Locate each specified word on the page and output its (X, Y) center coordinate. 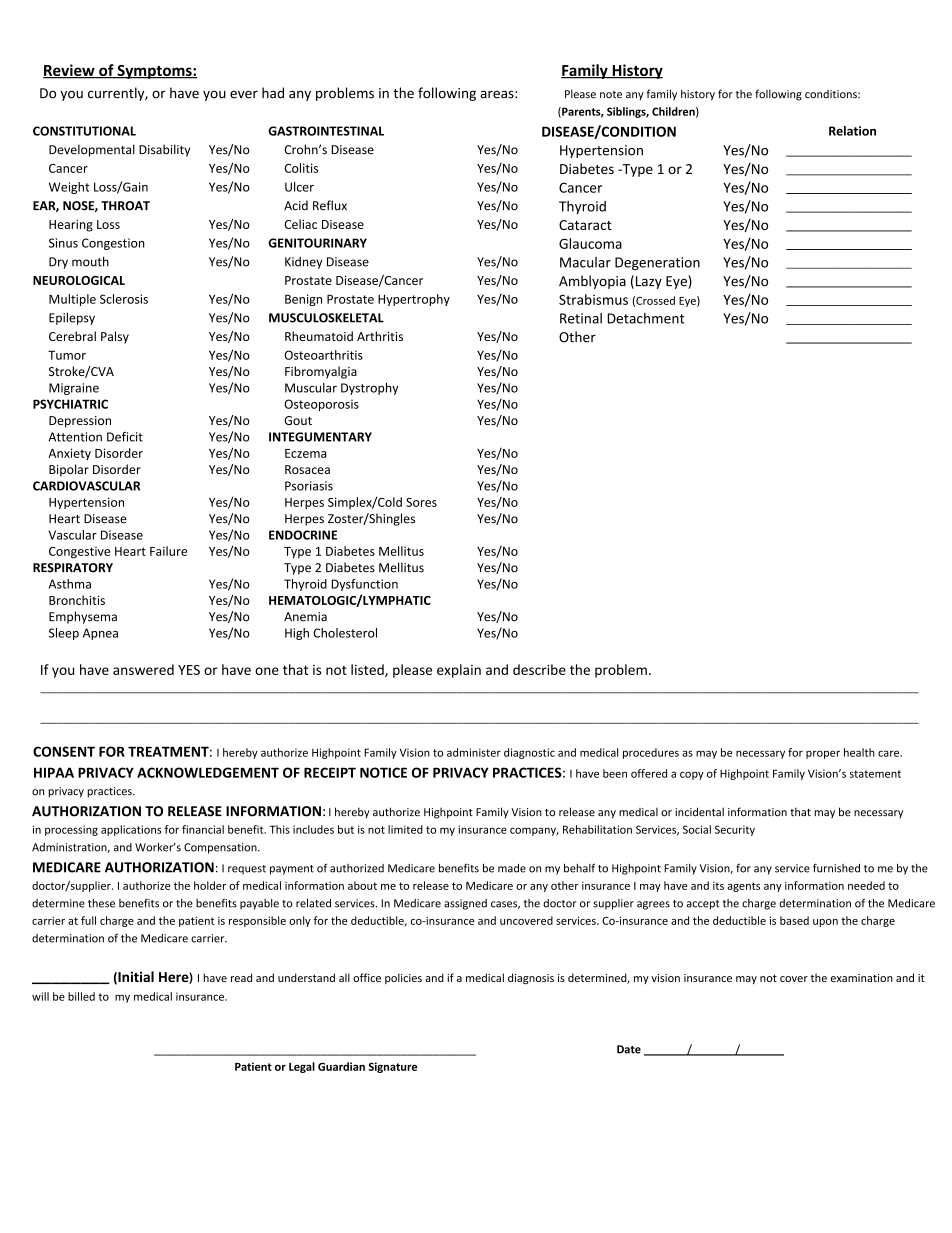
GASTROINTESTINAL (326, 131)
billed (81, 996)
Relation (852, 131)
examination (862, 978)
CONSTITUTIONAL (84, 131)
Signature (392, 1067)
